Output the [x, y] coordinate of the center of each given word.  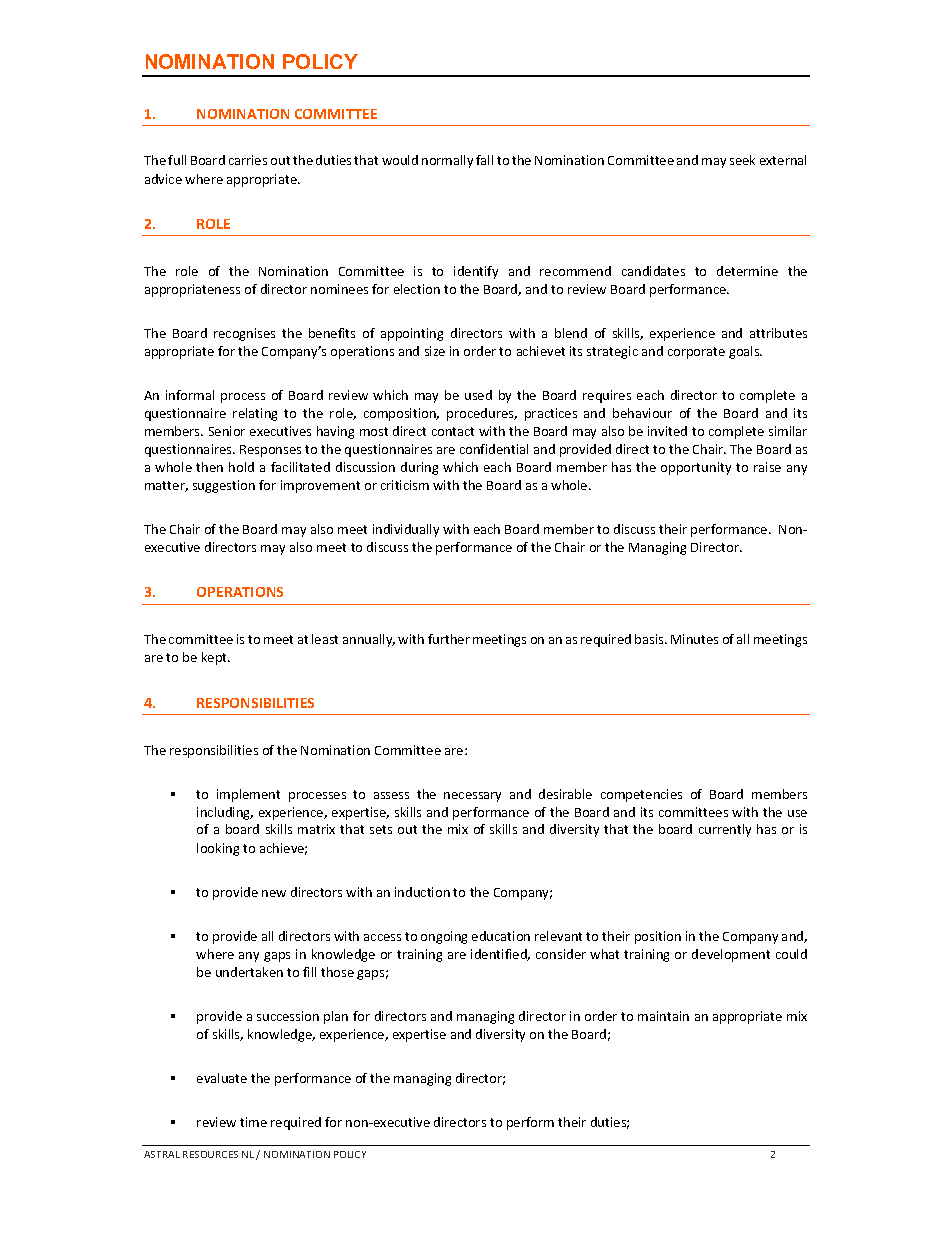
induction [422, 892]
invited [667, 431]
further [449, 639]
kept [216, 658]
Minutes [694, 639]
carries [248, 160]
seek [742, 160]
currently [725, 830]
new [274, 893]
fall [484, 160]
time [253, 1122]
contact [453, 431]
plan [336, 1017]
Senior [227, 431]
